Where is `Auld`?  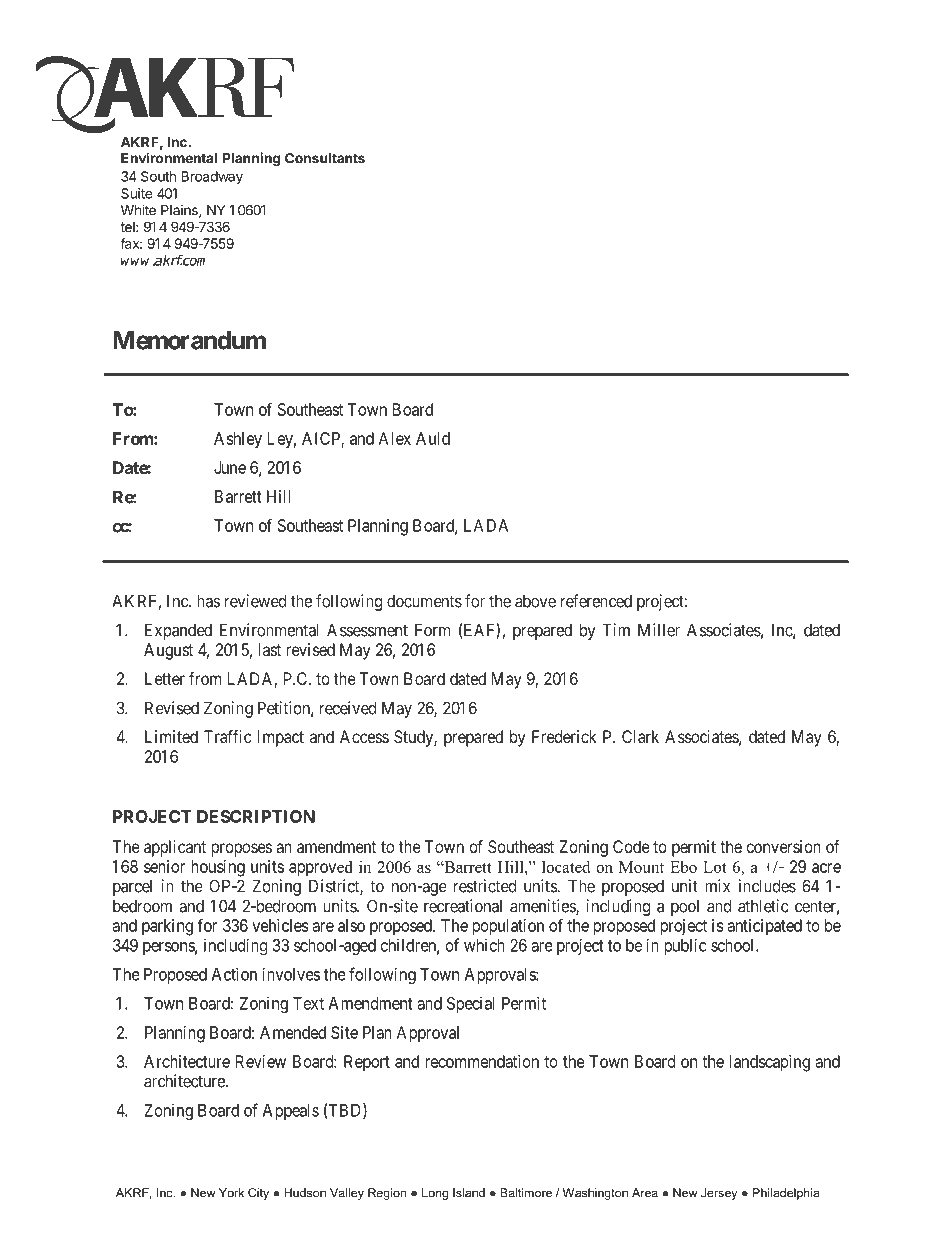
Auld is located at coordinates (433, 438).
